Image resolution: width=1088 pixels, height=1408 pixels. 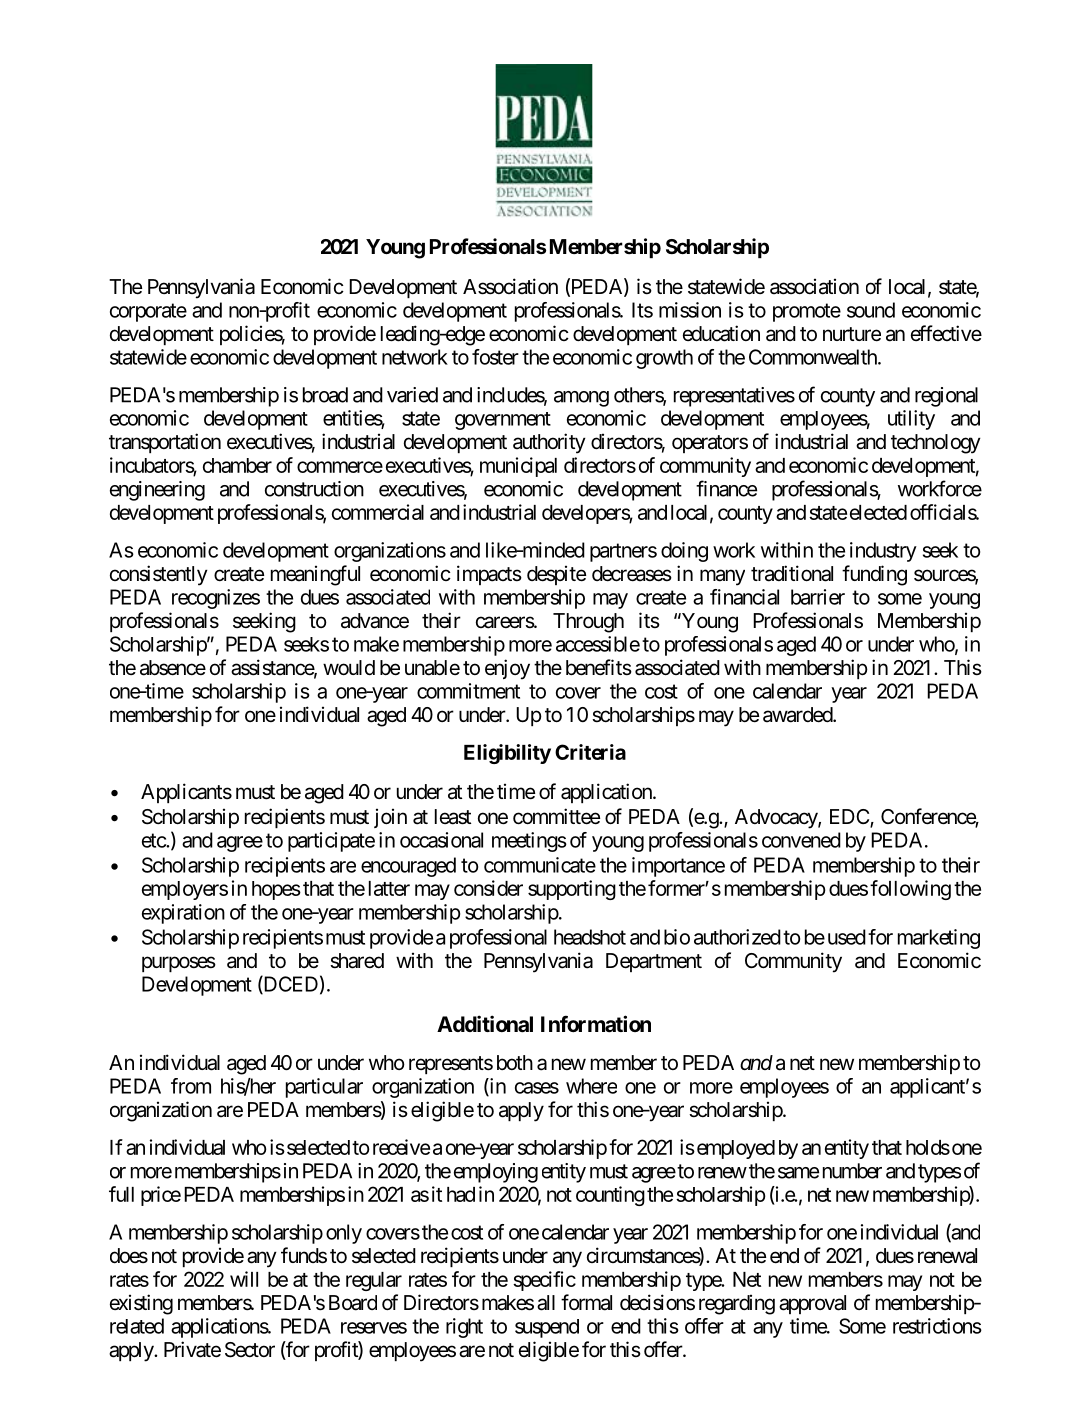 I want to click on Commonwealth, so click(x=814, y=357).
